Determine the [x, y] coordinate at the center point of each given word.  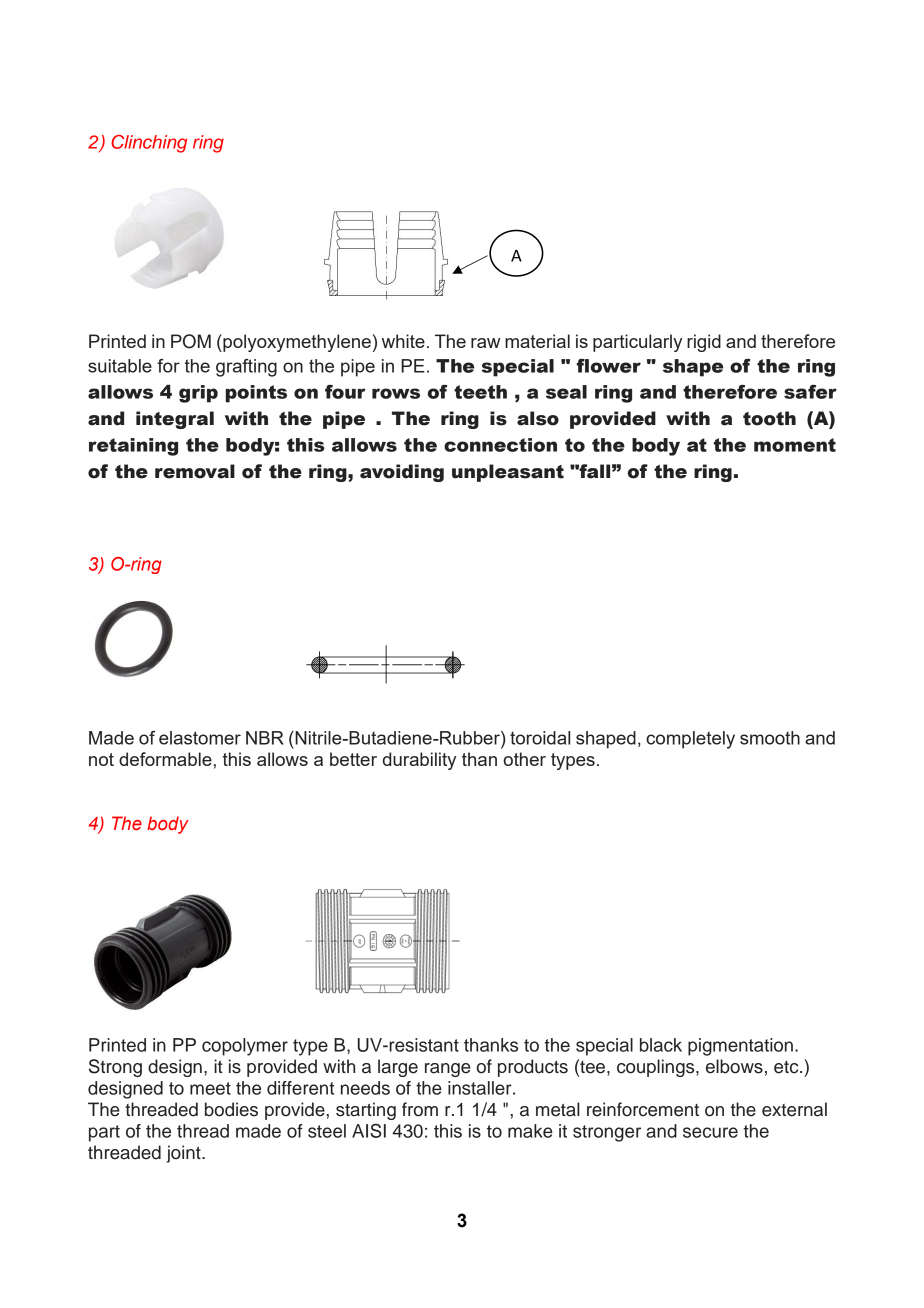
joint [185, 1154]
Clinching [149, 144]
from [420, 1109]
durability [419, 761]
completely [690, 740]
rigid [704, 343]
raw [485, 343]
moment [795, 445]
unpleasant [508, 473]
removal [195, 471]
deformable [165, 759]
